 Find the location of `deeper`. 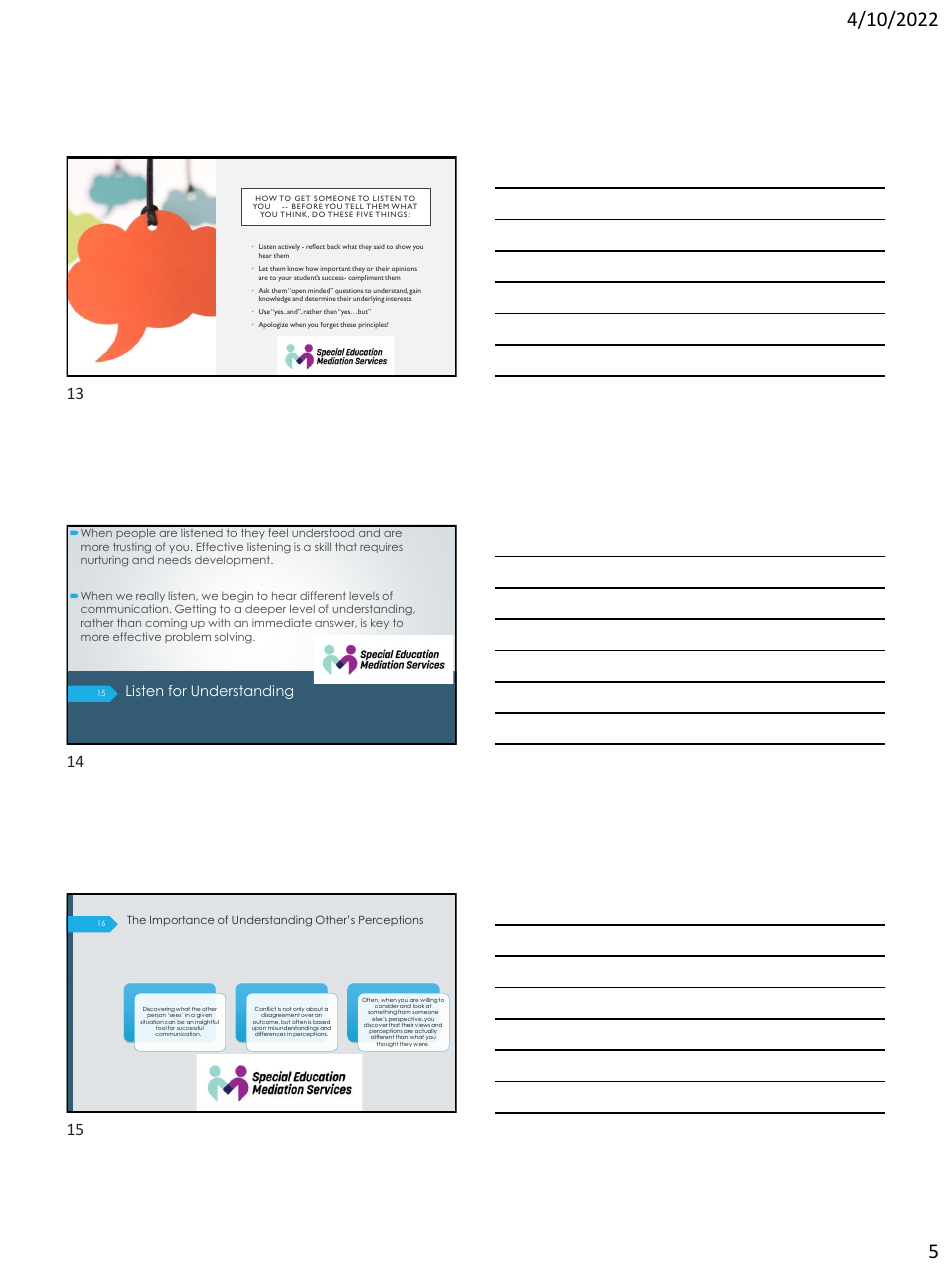

deeper is located at coordinates (265, 611).
